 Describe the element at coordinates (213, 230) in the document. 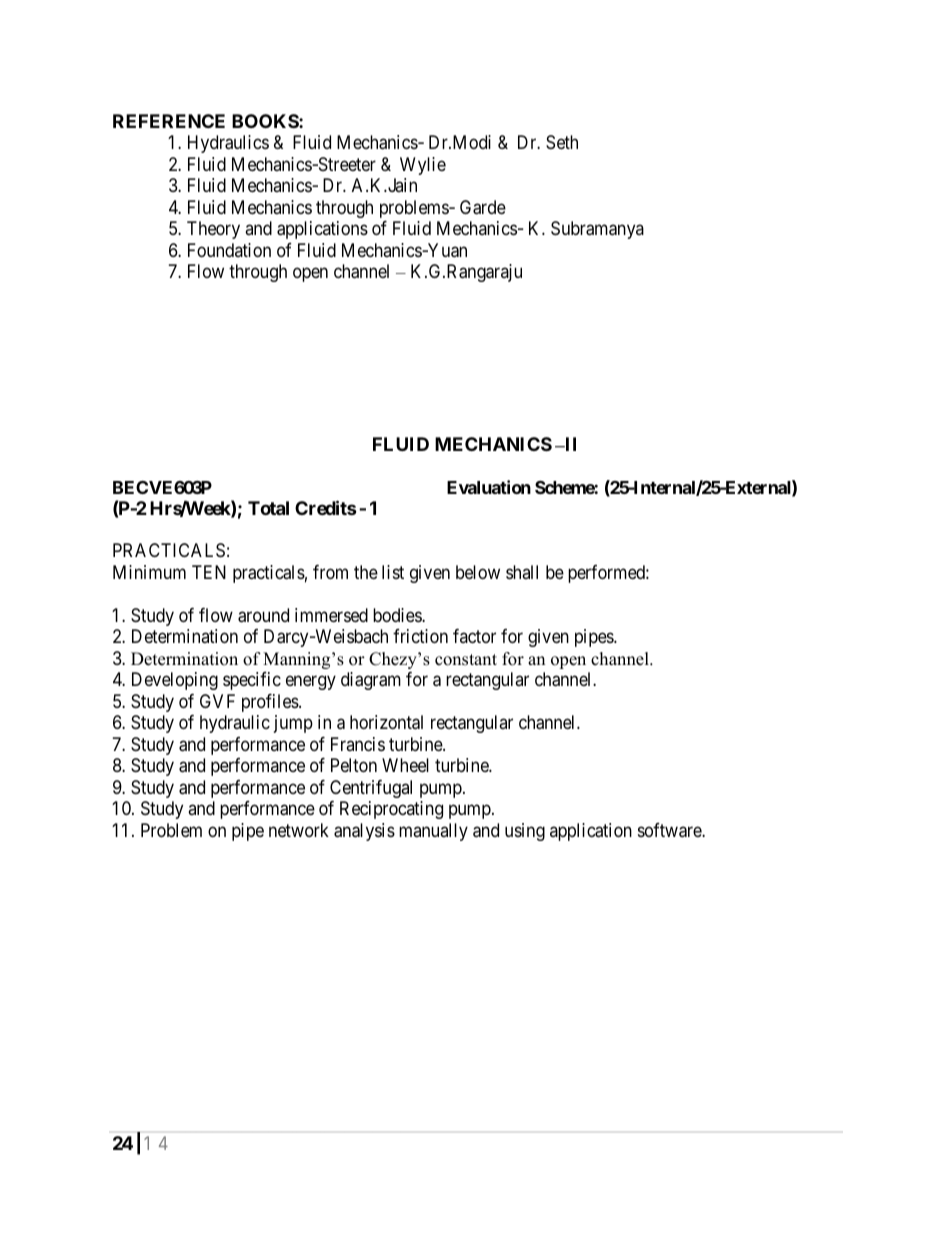

I see `Theory` at that location.
